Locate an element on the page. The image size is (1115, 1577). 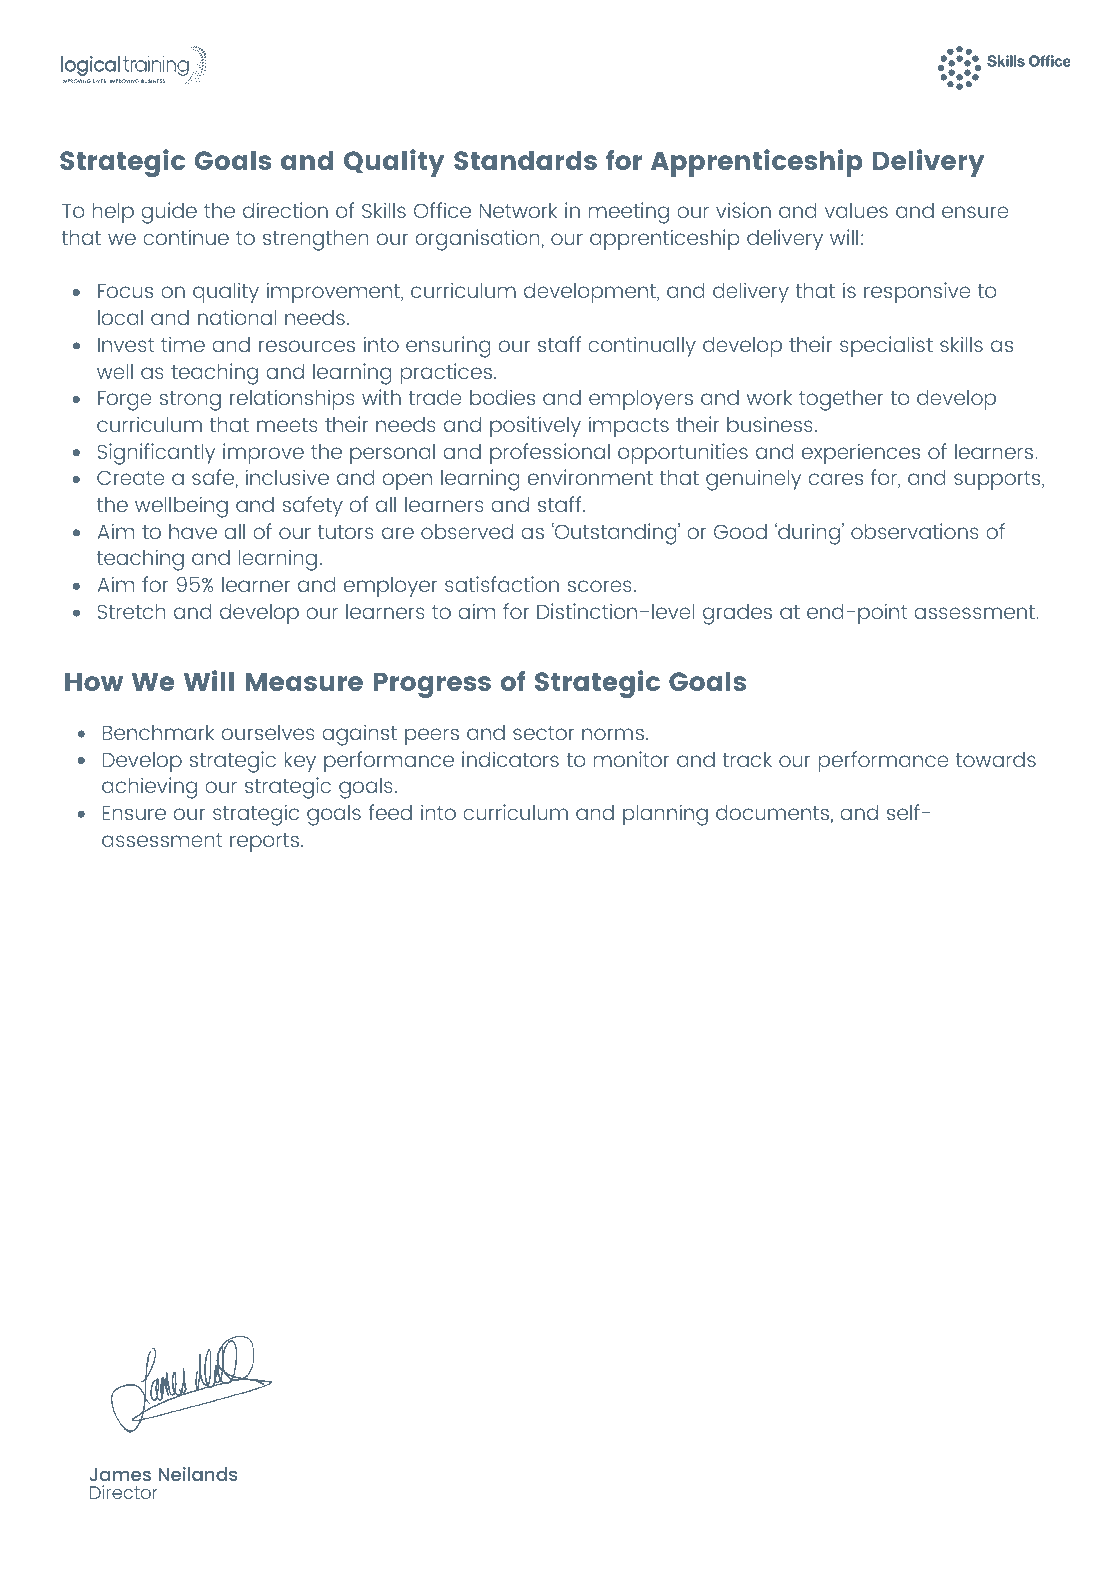
values is located at coordinates (856, 210).
